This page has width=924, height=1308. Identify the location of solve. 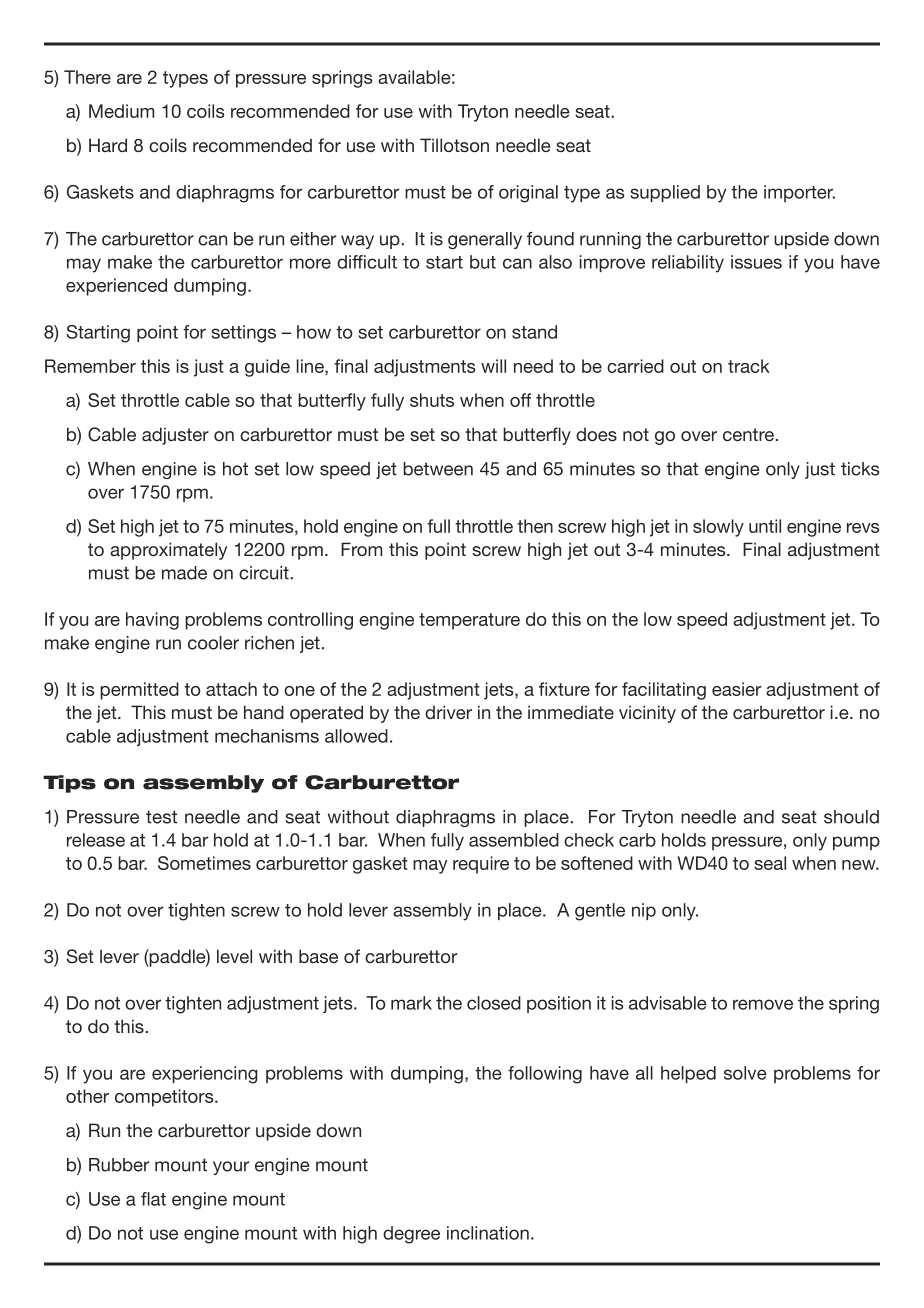
(745, 1073).
